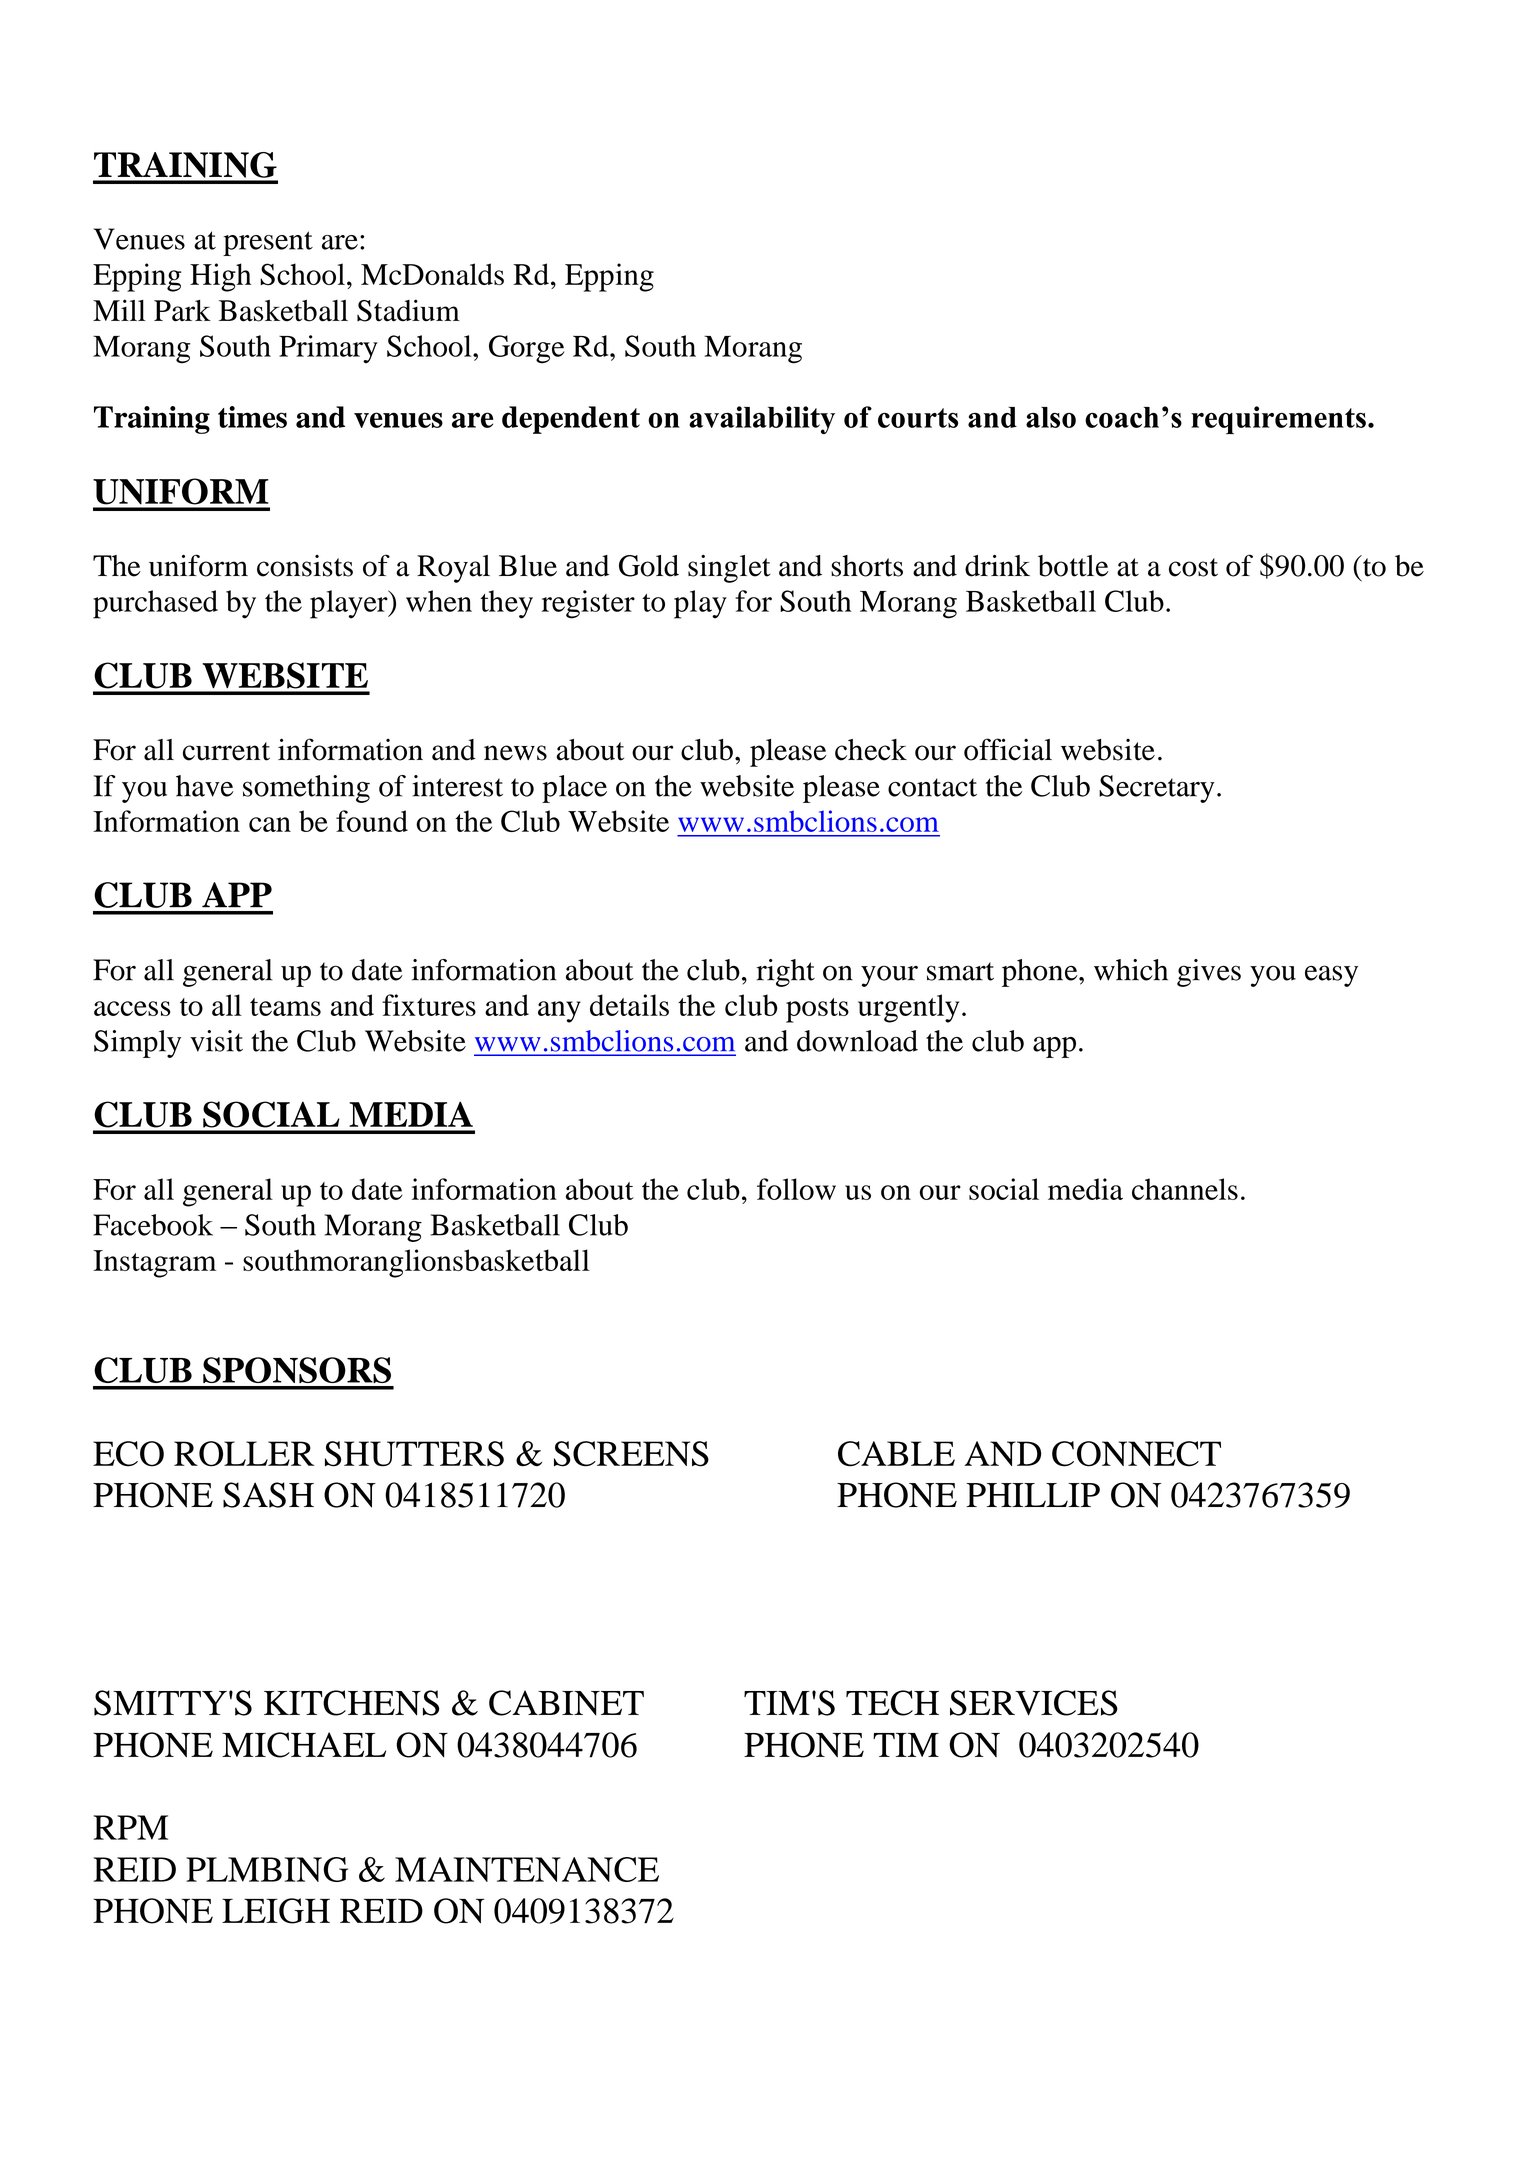 The image size is (1537, 2174). I want to click on current, so click(226, 751).
